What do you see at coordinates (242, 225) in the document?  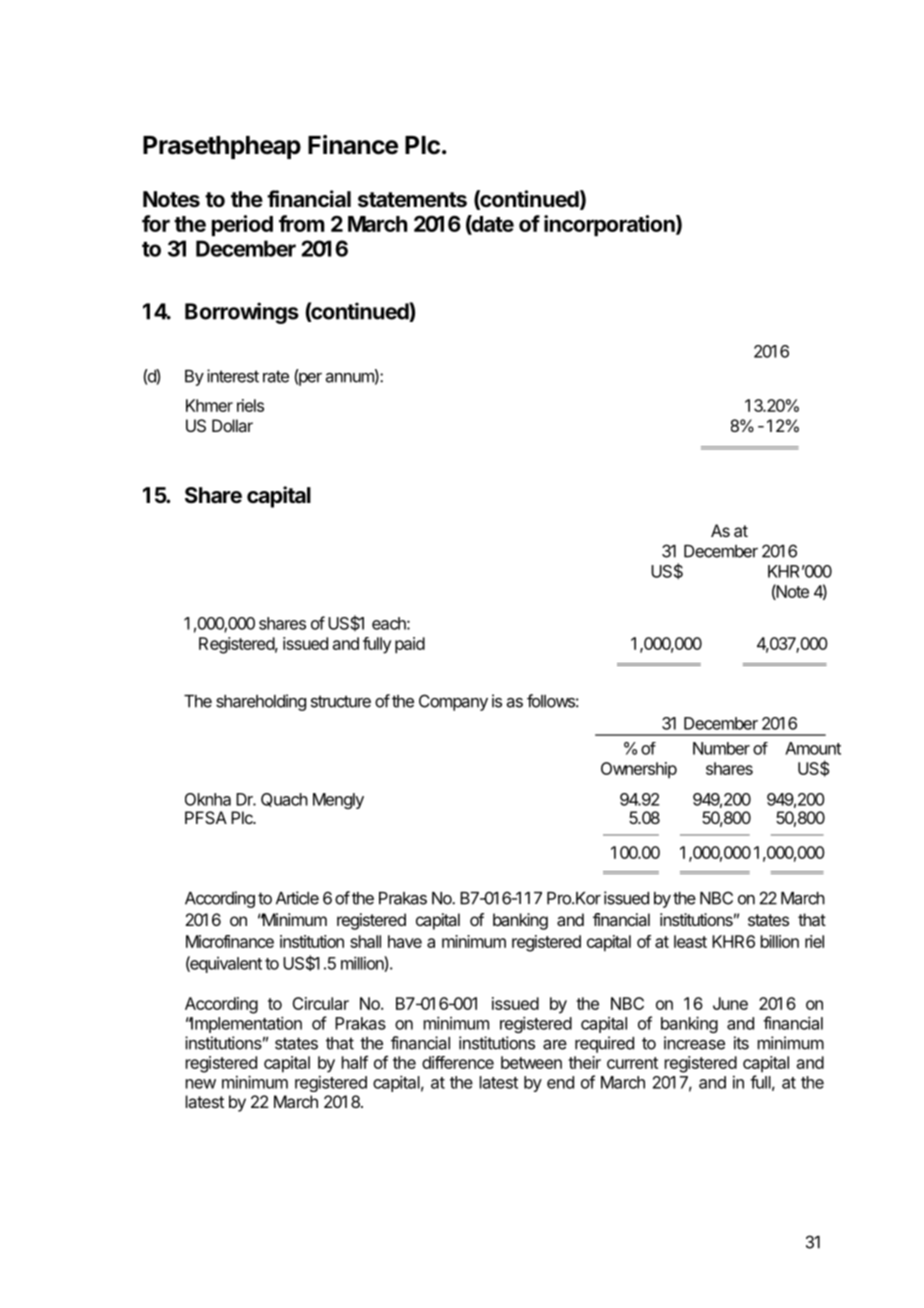 I see `period` at bounding box center [242, 225].
